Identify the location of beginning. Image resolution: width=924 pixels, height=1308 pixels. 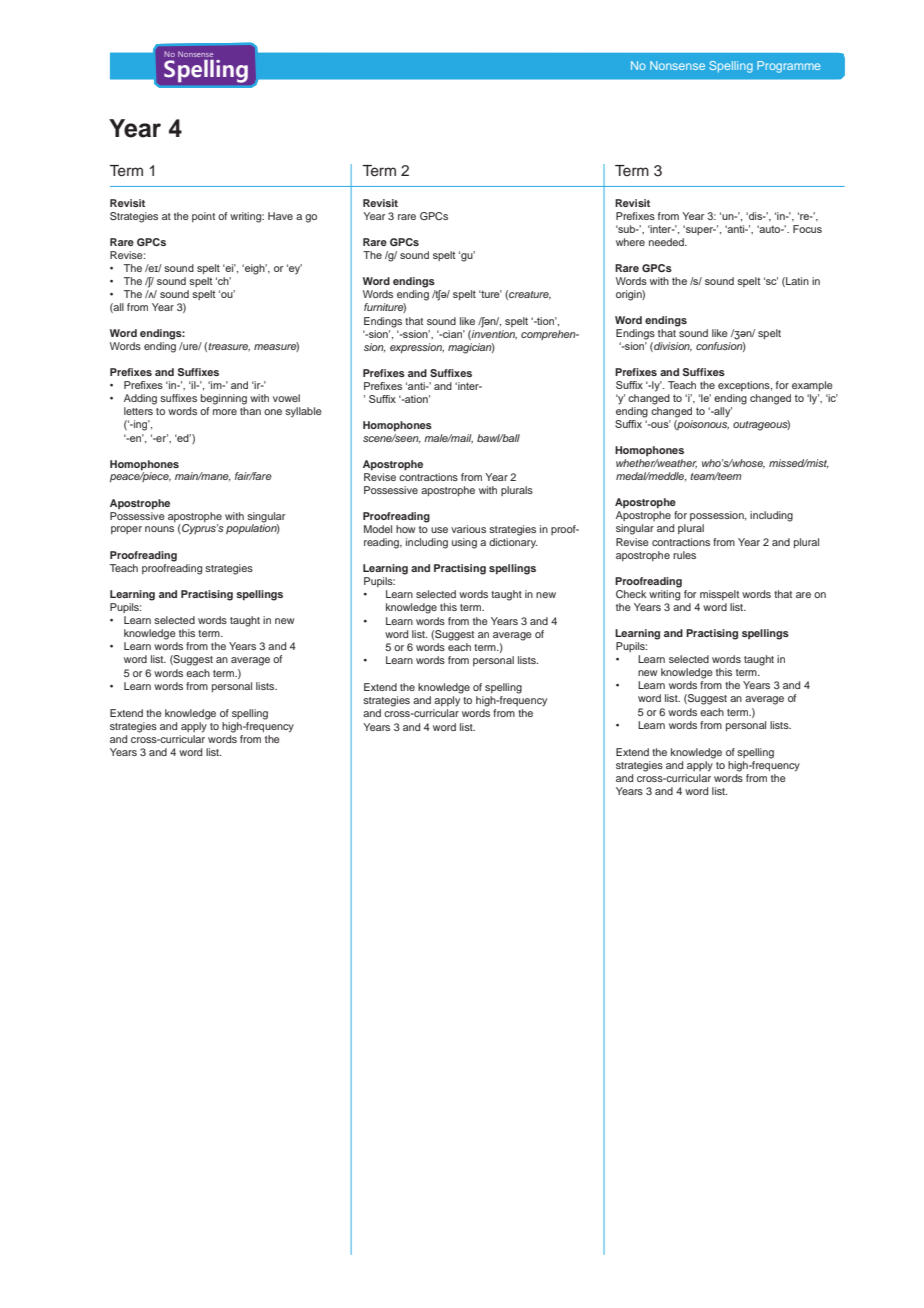
(224, 399).
